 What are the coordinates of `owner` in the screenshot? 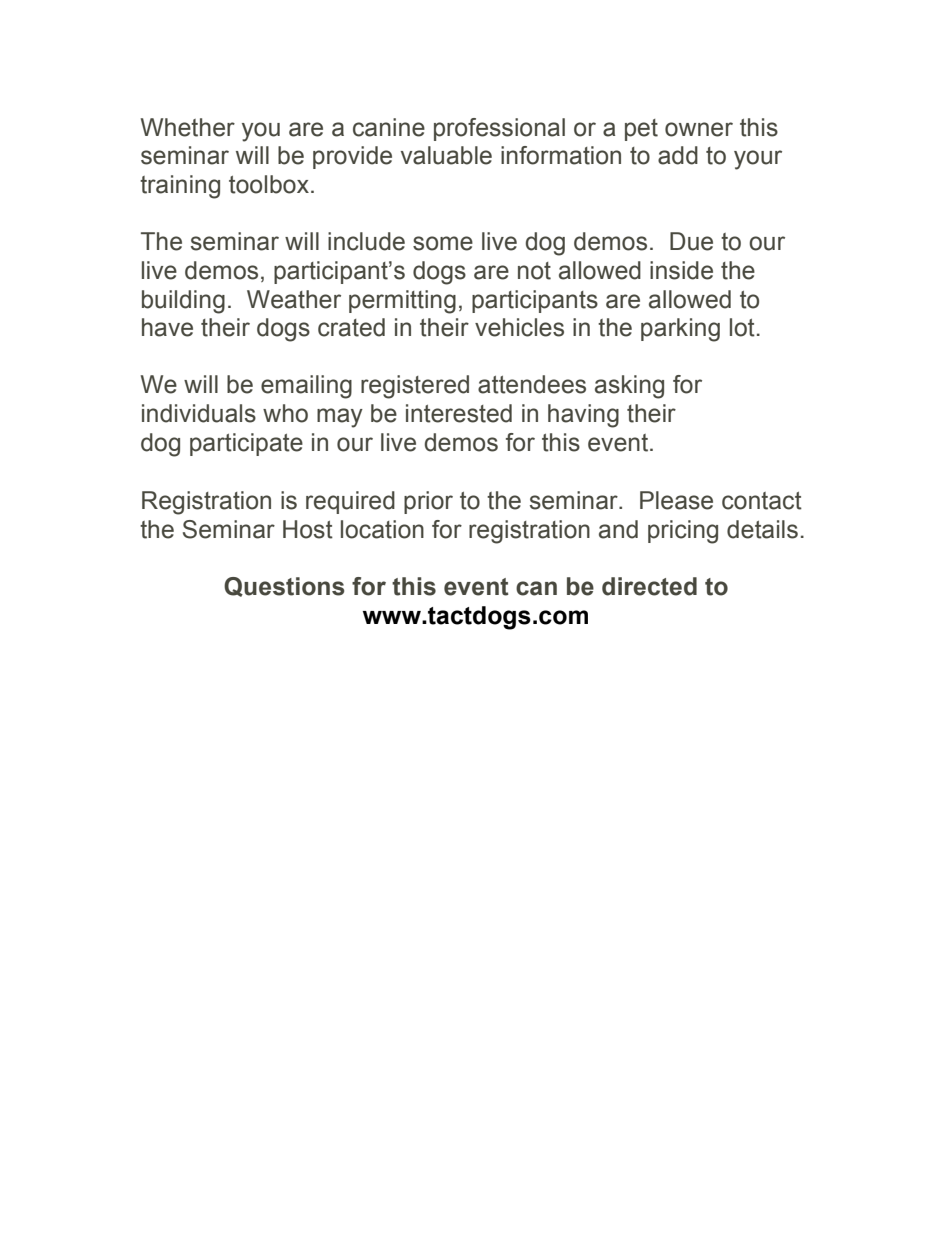 It's located at (699, 129).
